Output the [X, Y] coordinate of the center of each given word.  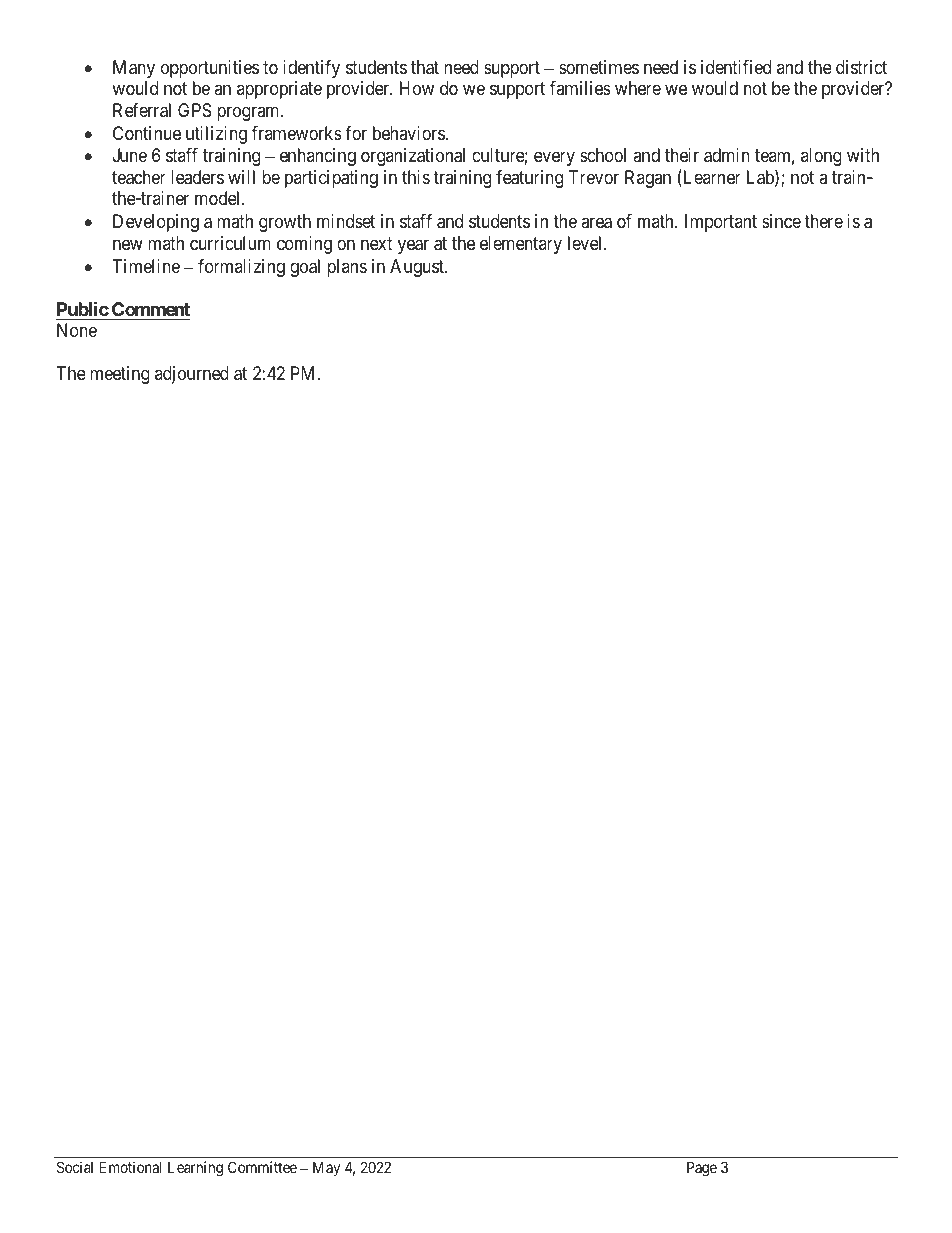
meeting [120, 375]
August [418, 268]
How [417, 88]
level [586, 243]
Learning [195, 1169]
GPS [194, 110]
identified [736, 67]
